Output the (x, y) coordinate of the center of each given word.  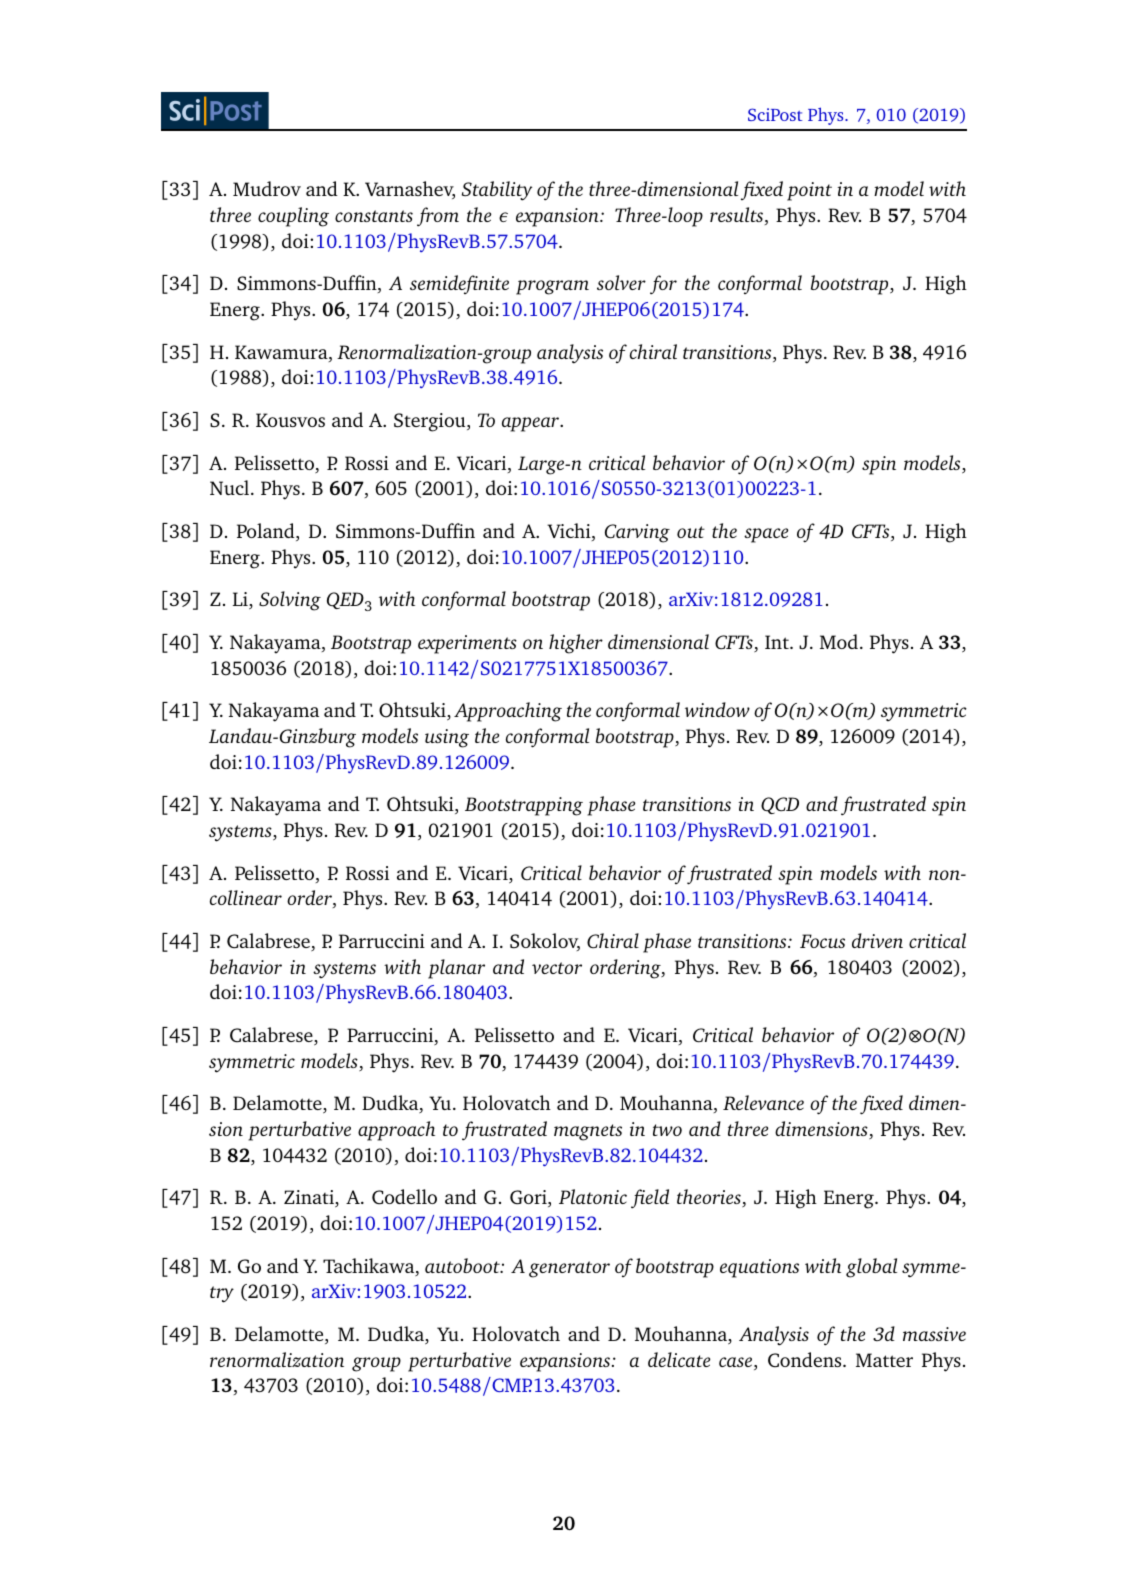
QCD (780, 805)
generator (569, 1269)
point (809, 191)
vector (557, 968)
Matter (884, 1360)
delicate (679, 1359)
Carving (637, 533)
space (766, 535)
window (717, 709)
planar (456, 969)
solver (621, 282)
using (447, 738)
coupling (293, 217)
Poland (267, 532)
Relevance (763, 1102)
